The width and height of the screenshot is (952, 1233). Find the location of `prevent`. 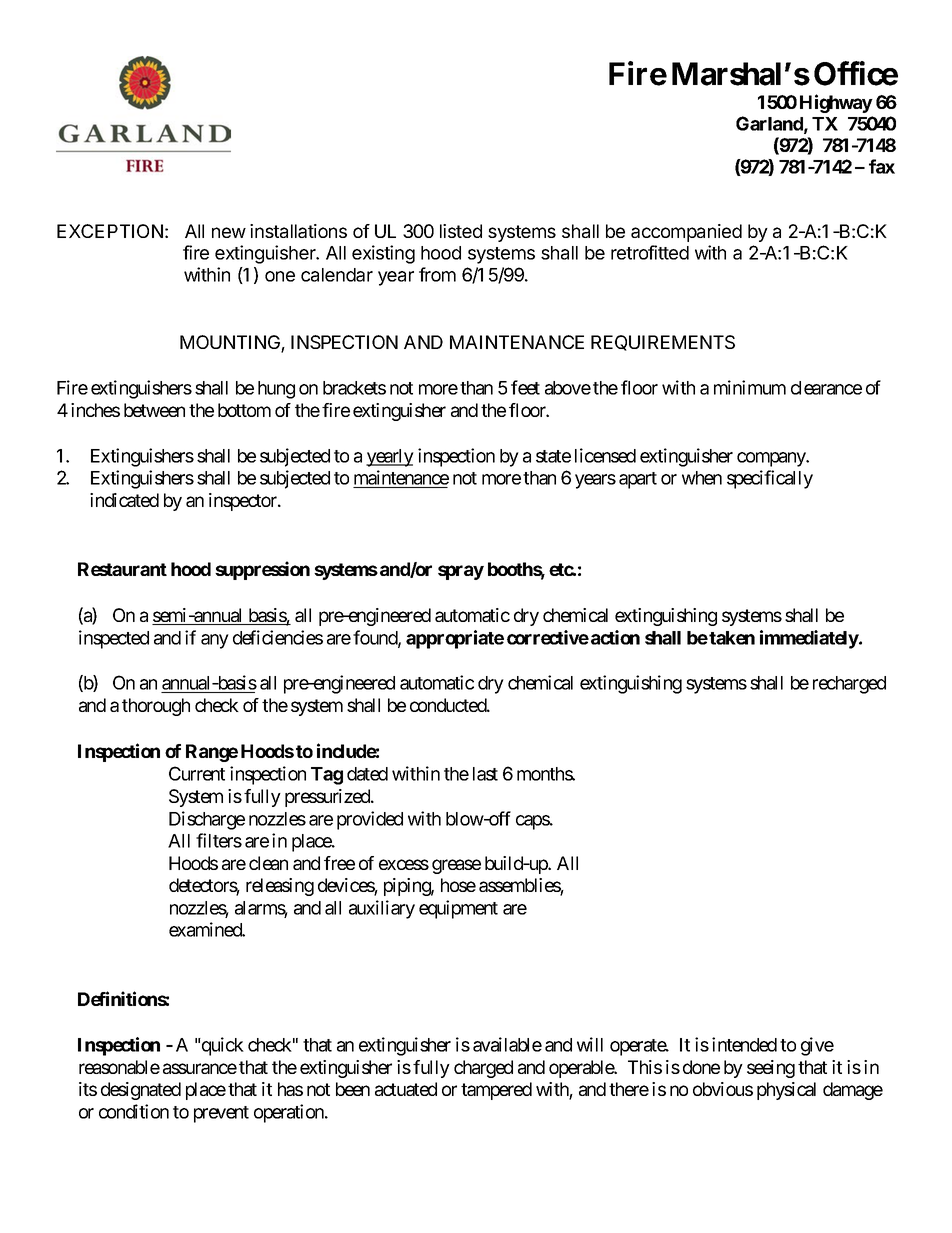

prevent is located at coordinates (221, 1114).
